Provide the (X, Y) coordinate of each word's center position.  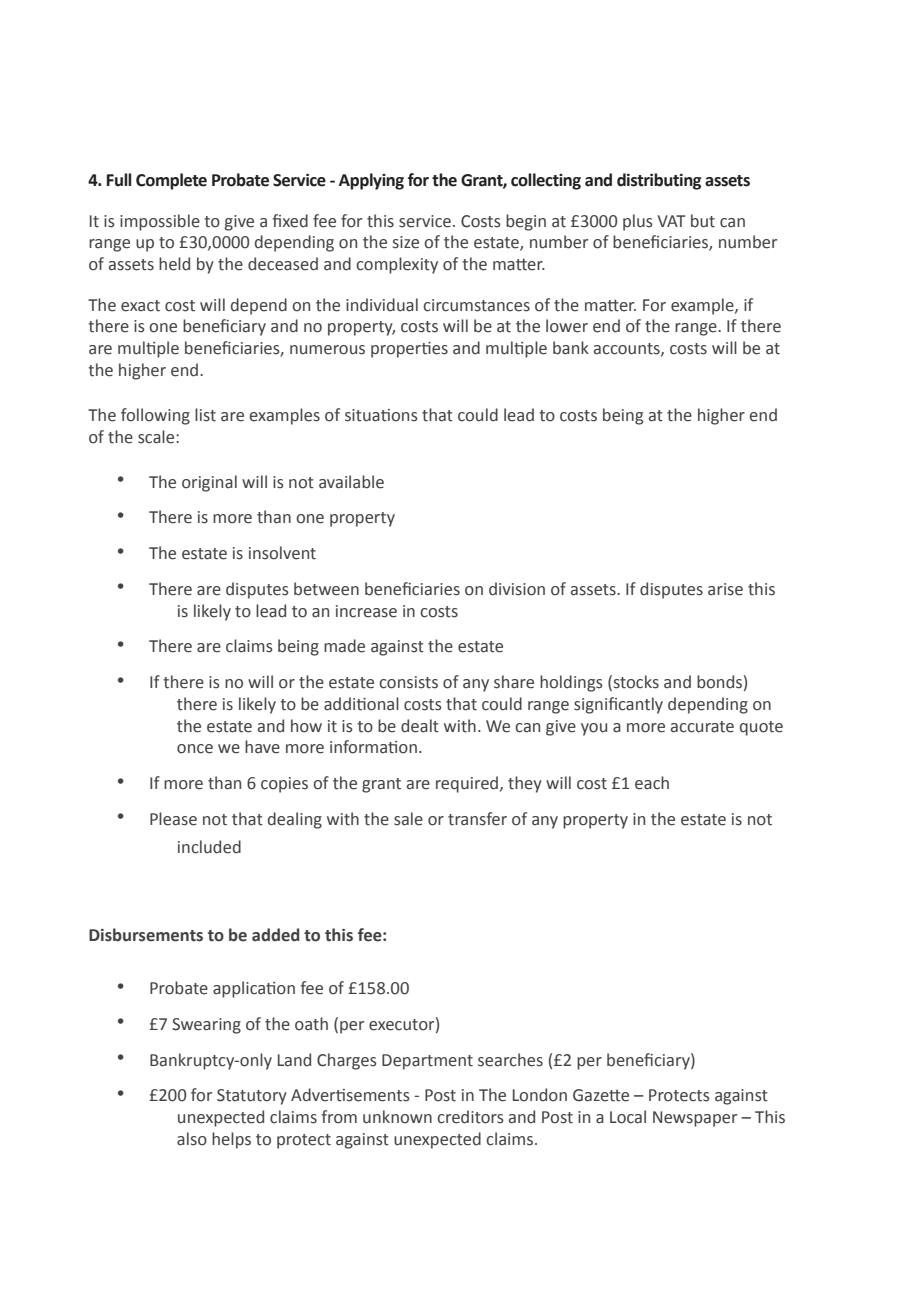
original (209, 483)
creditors (470, 1117)
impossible (160, 222)
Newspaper (695, 1119)
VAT (671, 221)
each (652, 783)
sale (408, 819)
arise (725, 589)
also (192, 1139)
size (406, 242)
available (351, 482)
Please (173, 819)
